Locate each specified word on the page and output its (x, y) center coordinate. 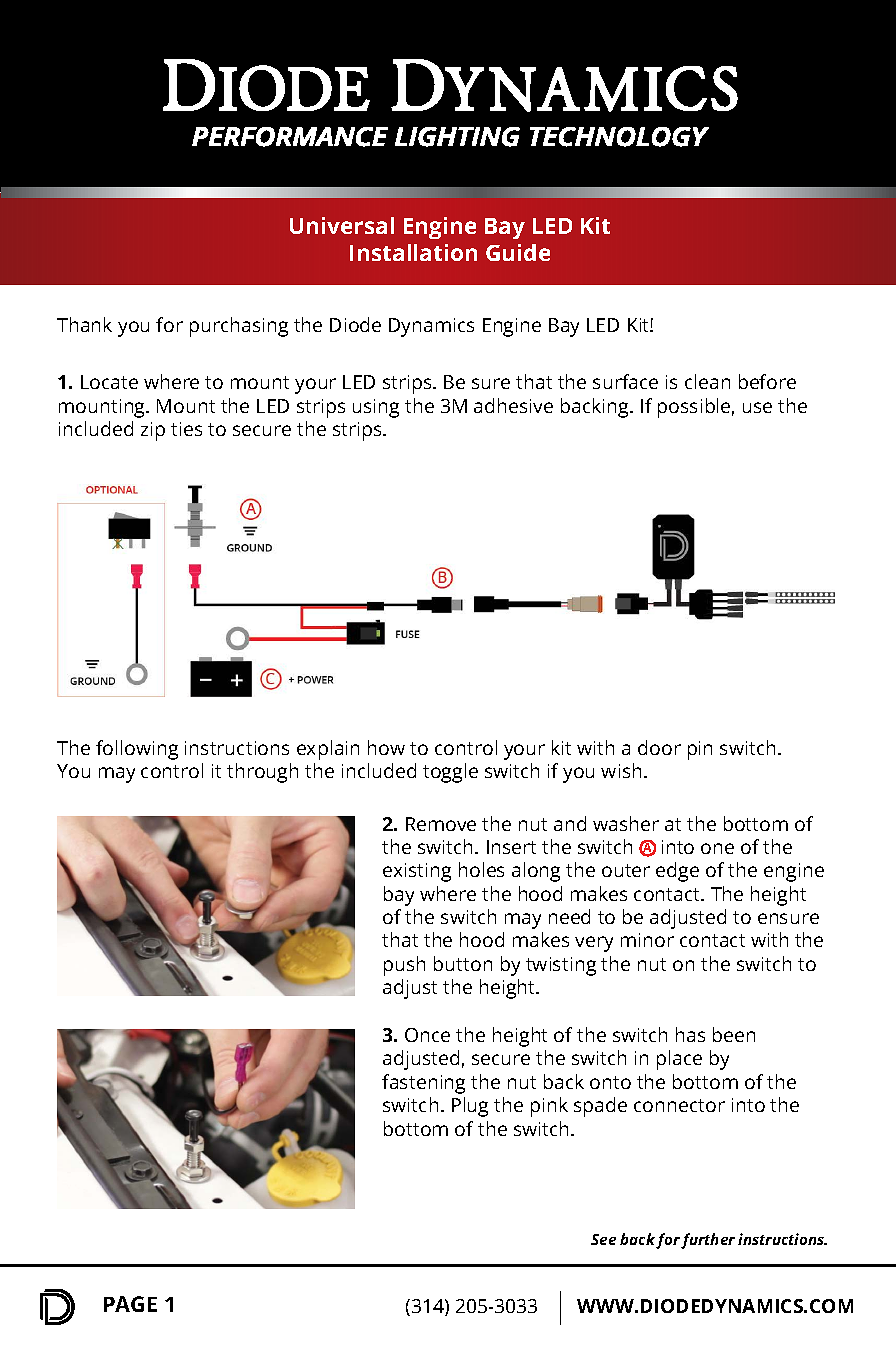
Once (427, 1035)
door (659, 747)
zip (153, 431)
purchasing (239, 327)
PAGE (130, 1304)
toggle (450, 773)
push (404, 966)
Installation (413, 252)
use (757, 407)
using (376, 408)
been (734, 1034)
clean (707, 381)
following (137, 750)
